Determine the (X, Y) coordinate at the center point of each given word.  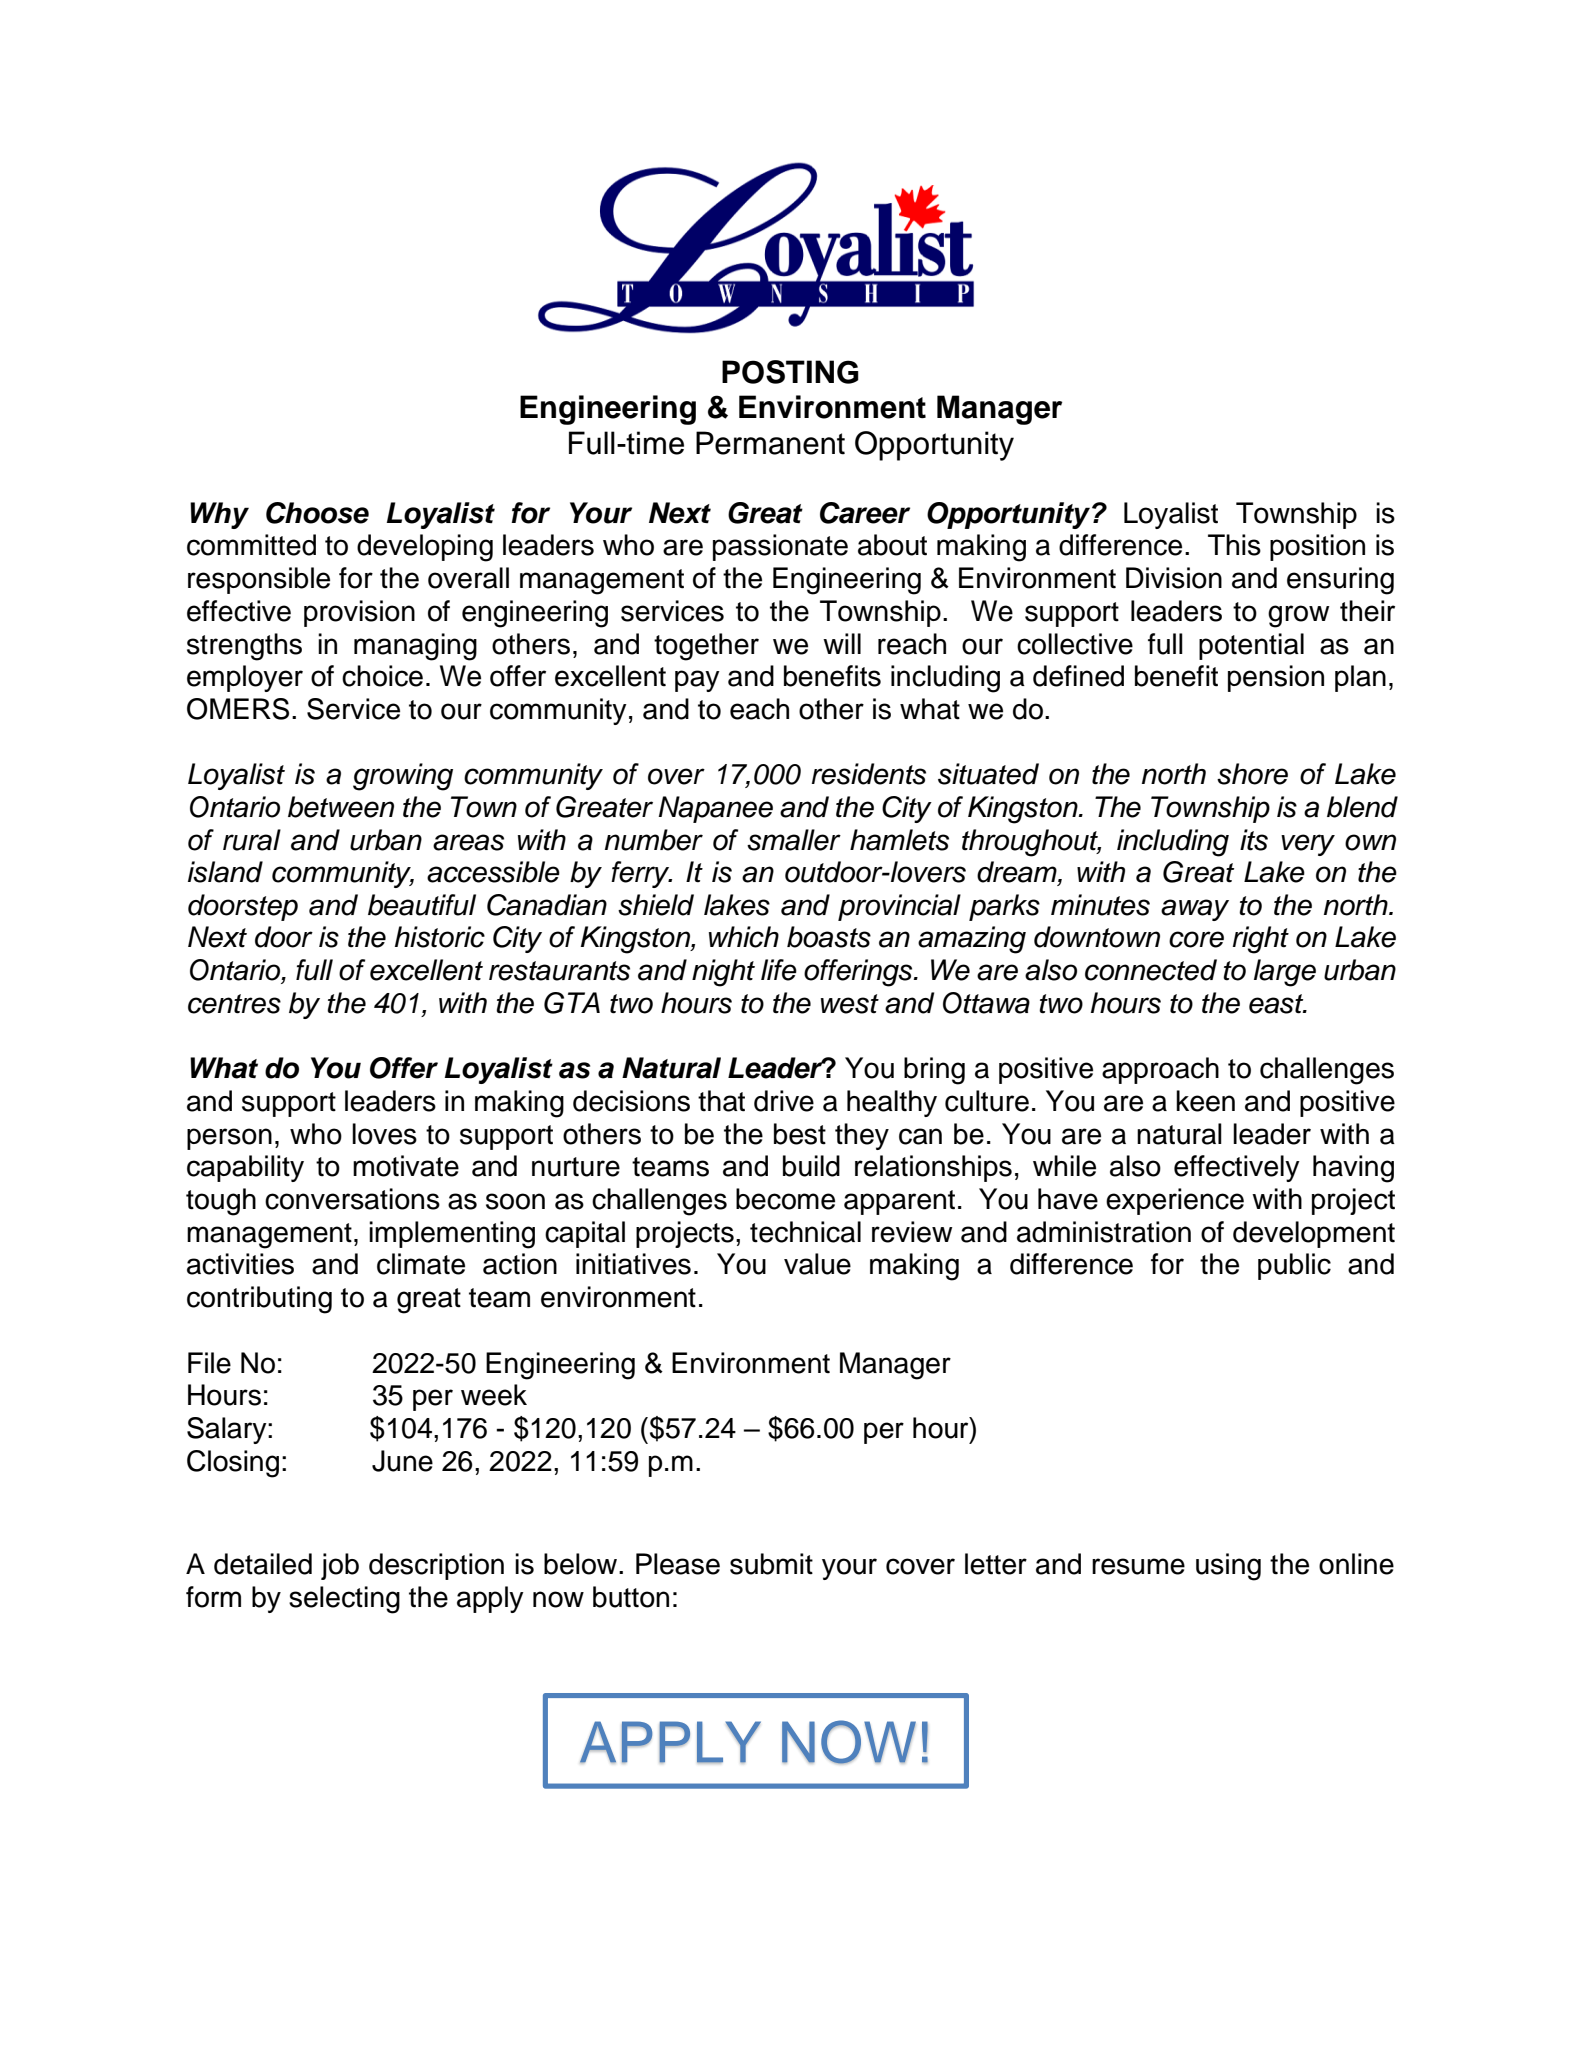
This (1234, 545)
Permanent (770, 443)
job (340, 1566)
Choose (317, 513)
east (1277, 1004)
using (1228, 1567)
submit (771, 1564)
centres (234, 1004)
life (779, 970)
